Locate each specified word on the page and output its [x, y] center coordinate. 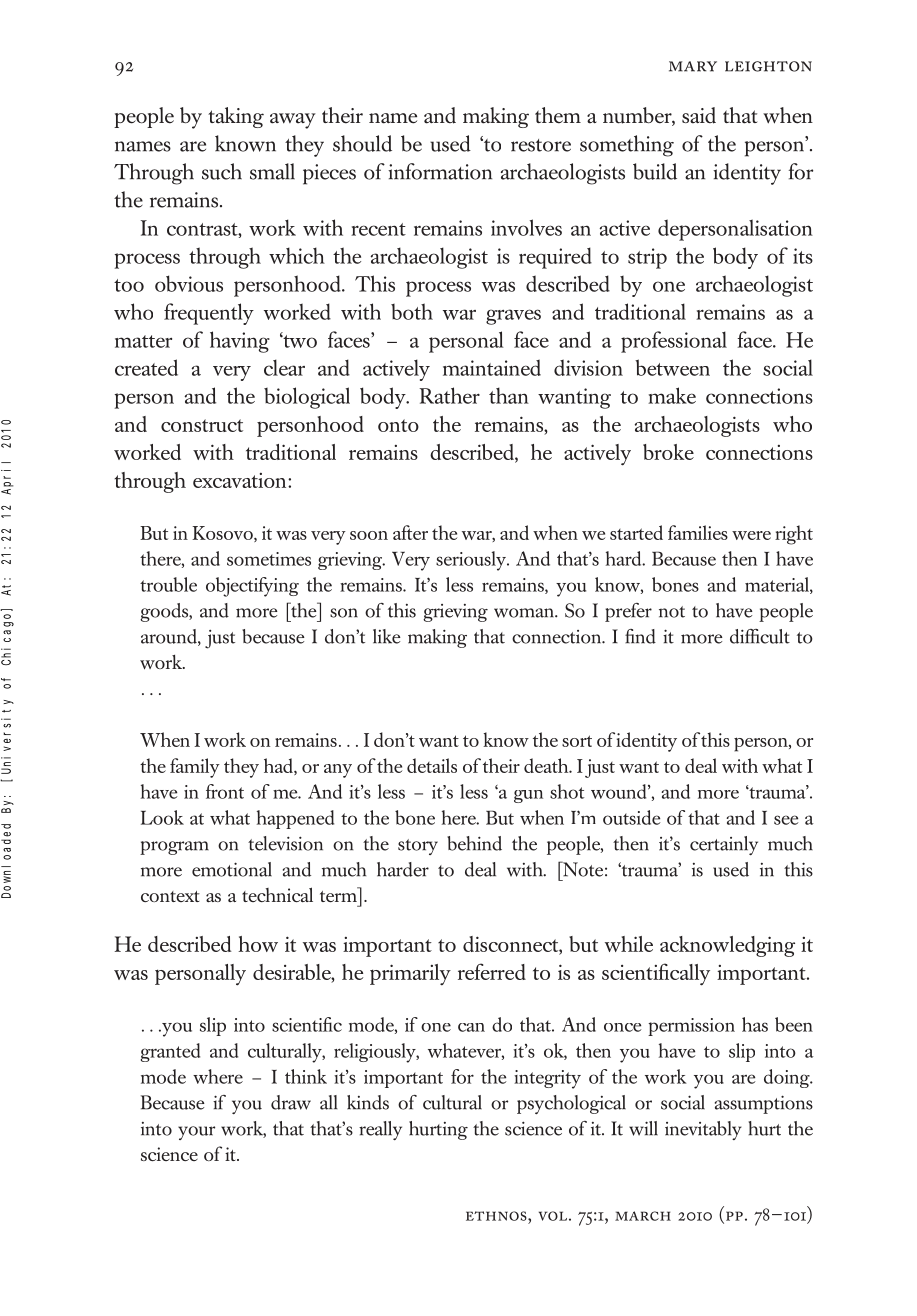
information [440, 171]
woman [525, 613]
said [699, 115]
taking [236, 117]
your [196, 1133]
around [170, 637]
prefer [628, 612]
